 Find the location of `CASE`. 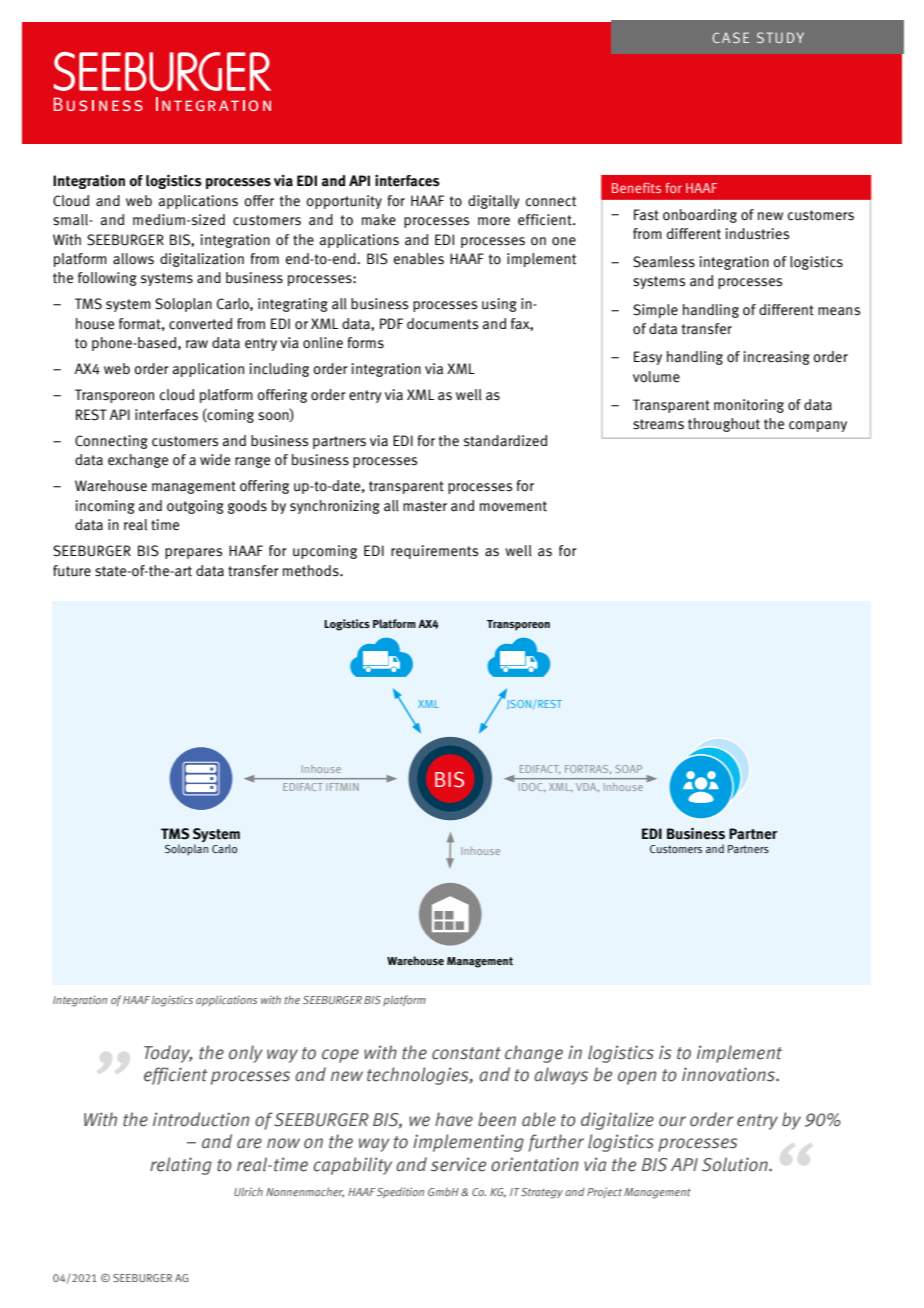

CASE is located at coordinates (730, 37).
